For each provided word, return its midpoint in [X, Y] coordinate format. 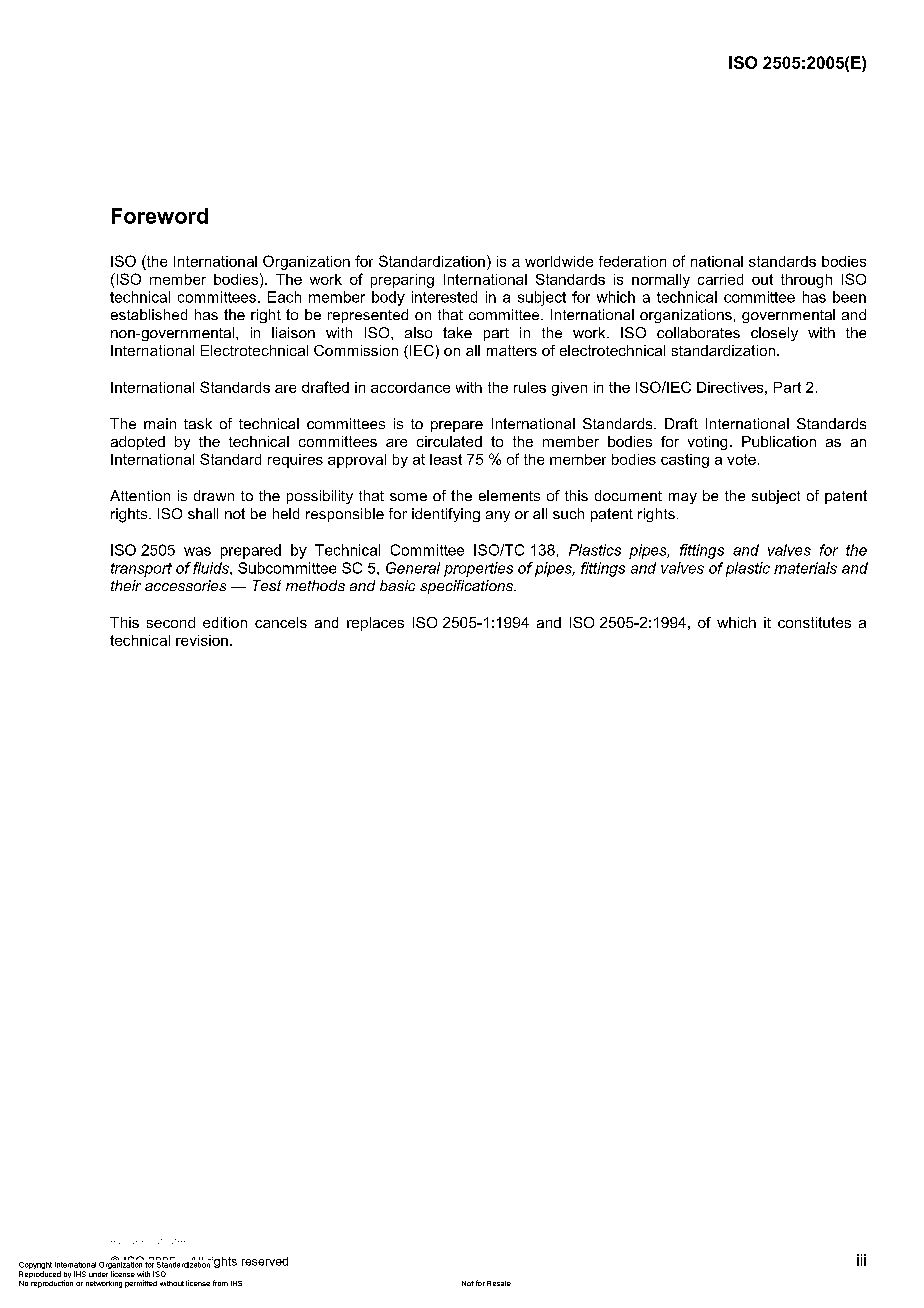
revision [202, 640]
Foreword [160, 216]
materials [805, 568]
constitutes [814, 622]
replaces [375, 624]
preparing [402, 281]
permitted [141, 1284]
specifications [467, 587]
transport [141, 570]
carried [720, 279]
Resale [499, 1283]
